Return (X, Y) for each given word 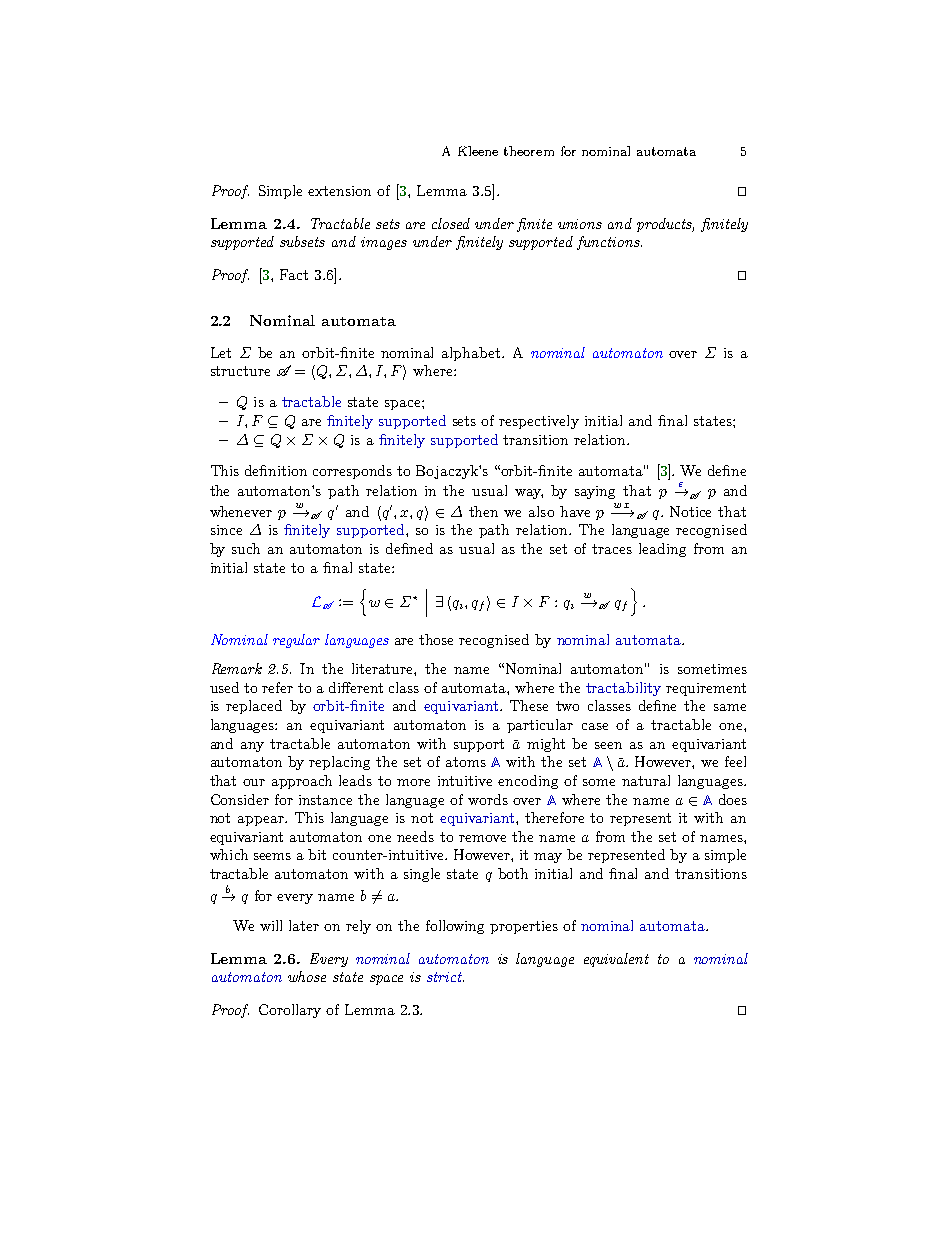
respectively (539, 422)
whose (307, 976)
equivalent (616, 960)
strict (445, 977)
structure (240, 371)
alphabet (472, 354)
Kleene (478, 151)
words (488, 799)
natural (646, 780)
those (436, 639)
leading (662, 550)
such (246, 548)
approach (302, 782)
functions (608, 243)
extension (339, 191)
